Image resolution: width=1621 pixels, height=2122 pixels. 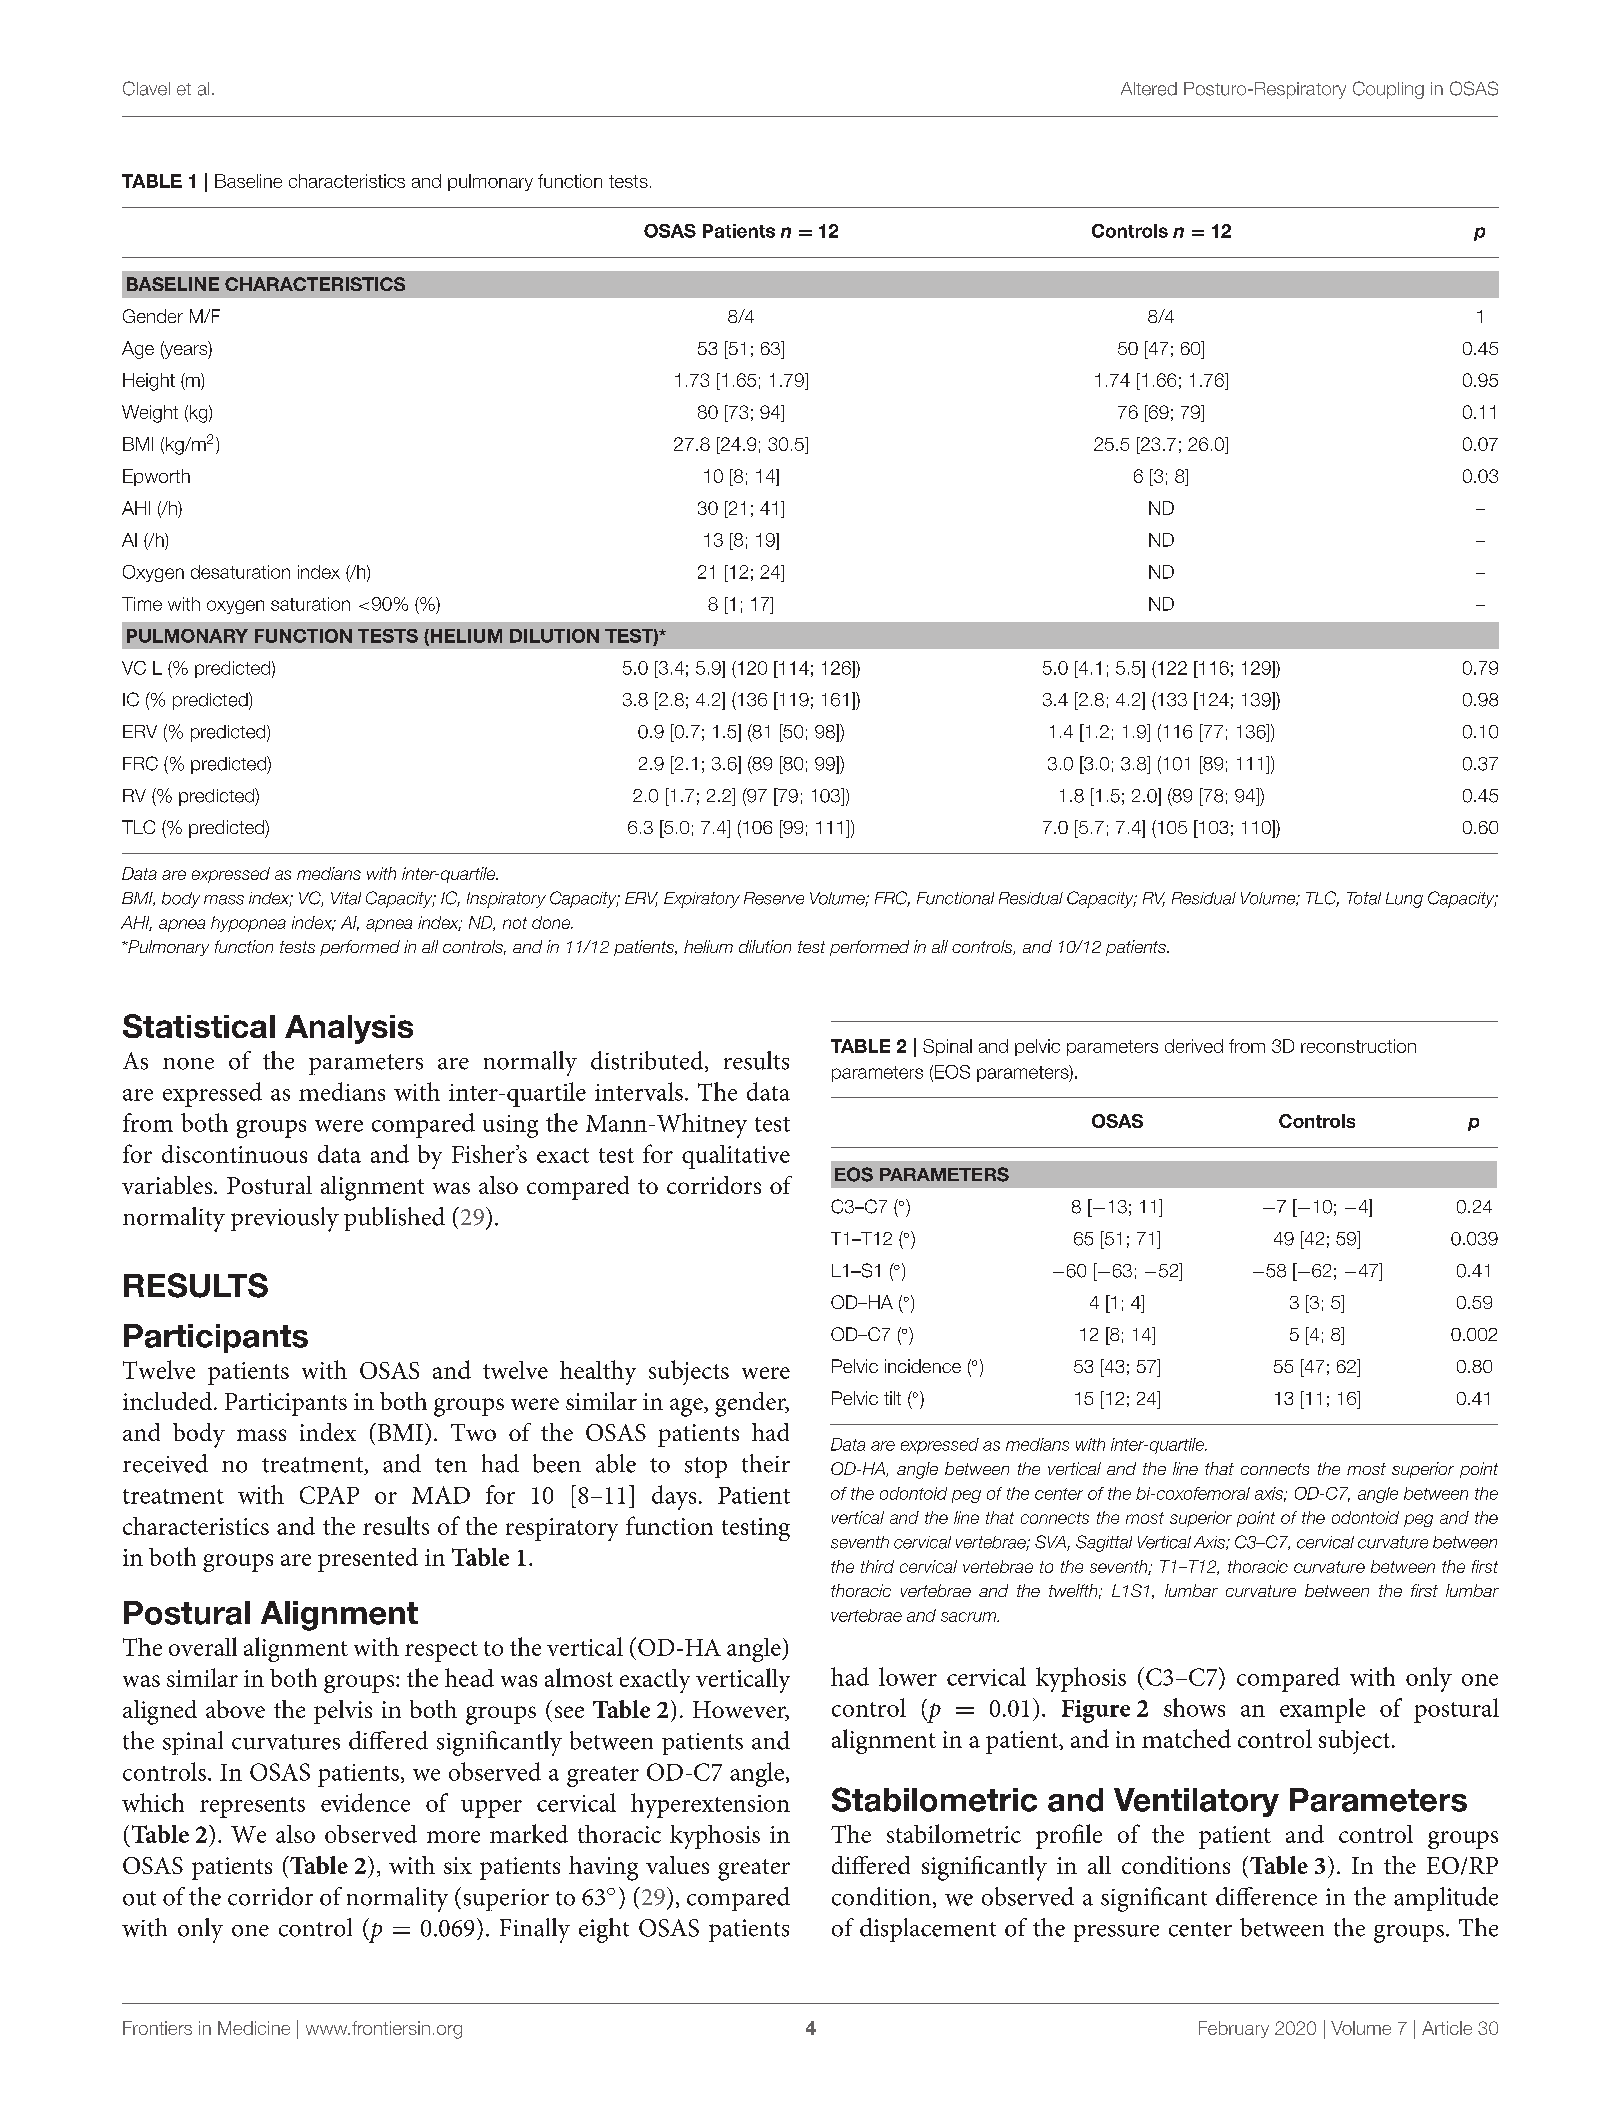 I want to click on Medicine, so click(x=254, y=2028).
